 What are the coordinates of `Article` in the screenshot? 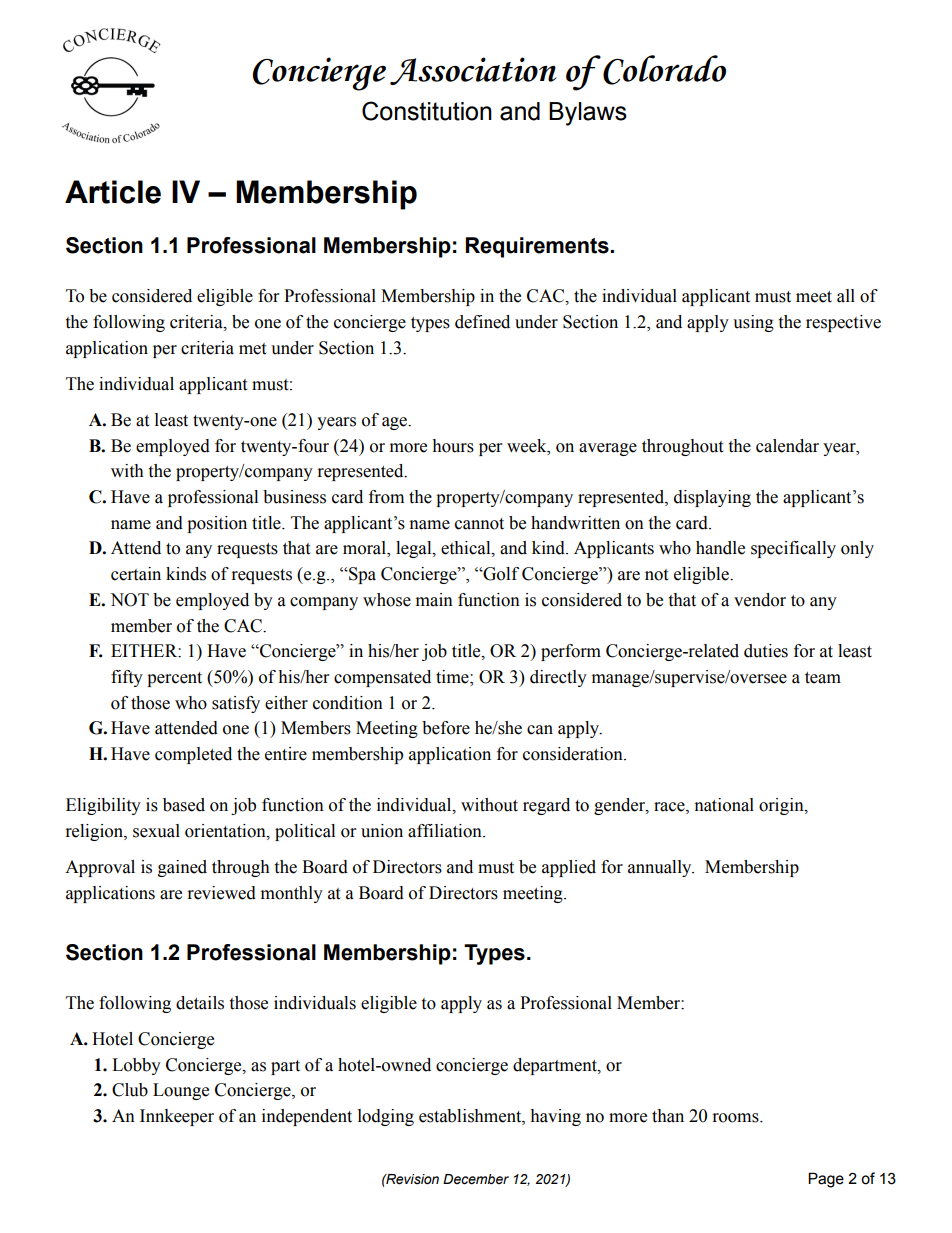 It's located at (113, 192).
